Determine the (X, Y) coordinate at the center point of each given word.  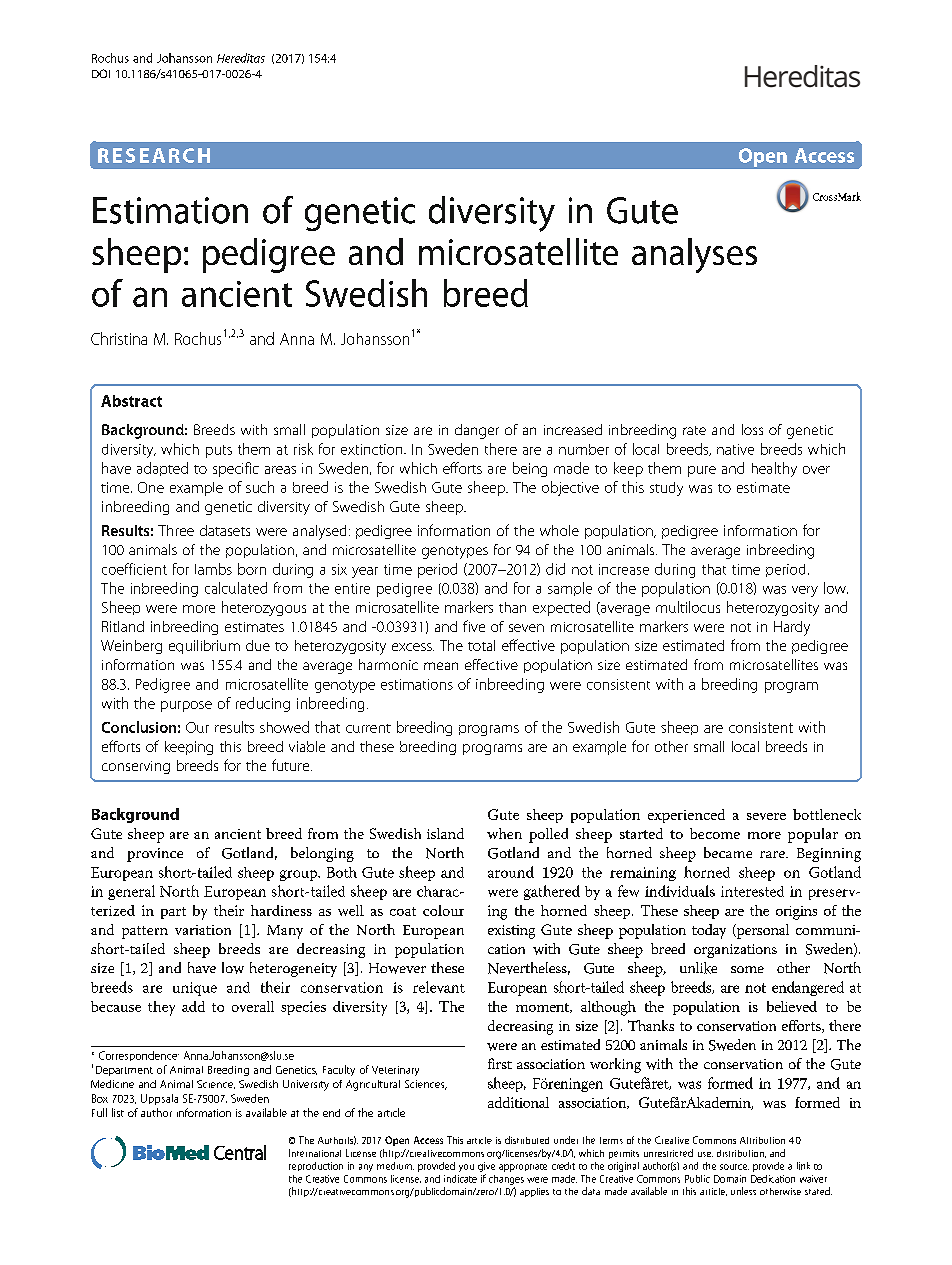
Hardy (792, 628)
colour (443, 910)
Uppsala (159, 1099)
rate (694, 430)
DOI (101, 73)
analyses (694, 255)
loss (752, 429)
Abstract (131, 401)
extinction (373, 449)
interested (752, 891)
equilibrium (204, 647)
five (474, 626)
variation (203, 930)
